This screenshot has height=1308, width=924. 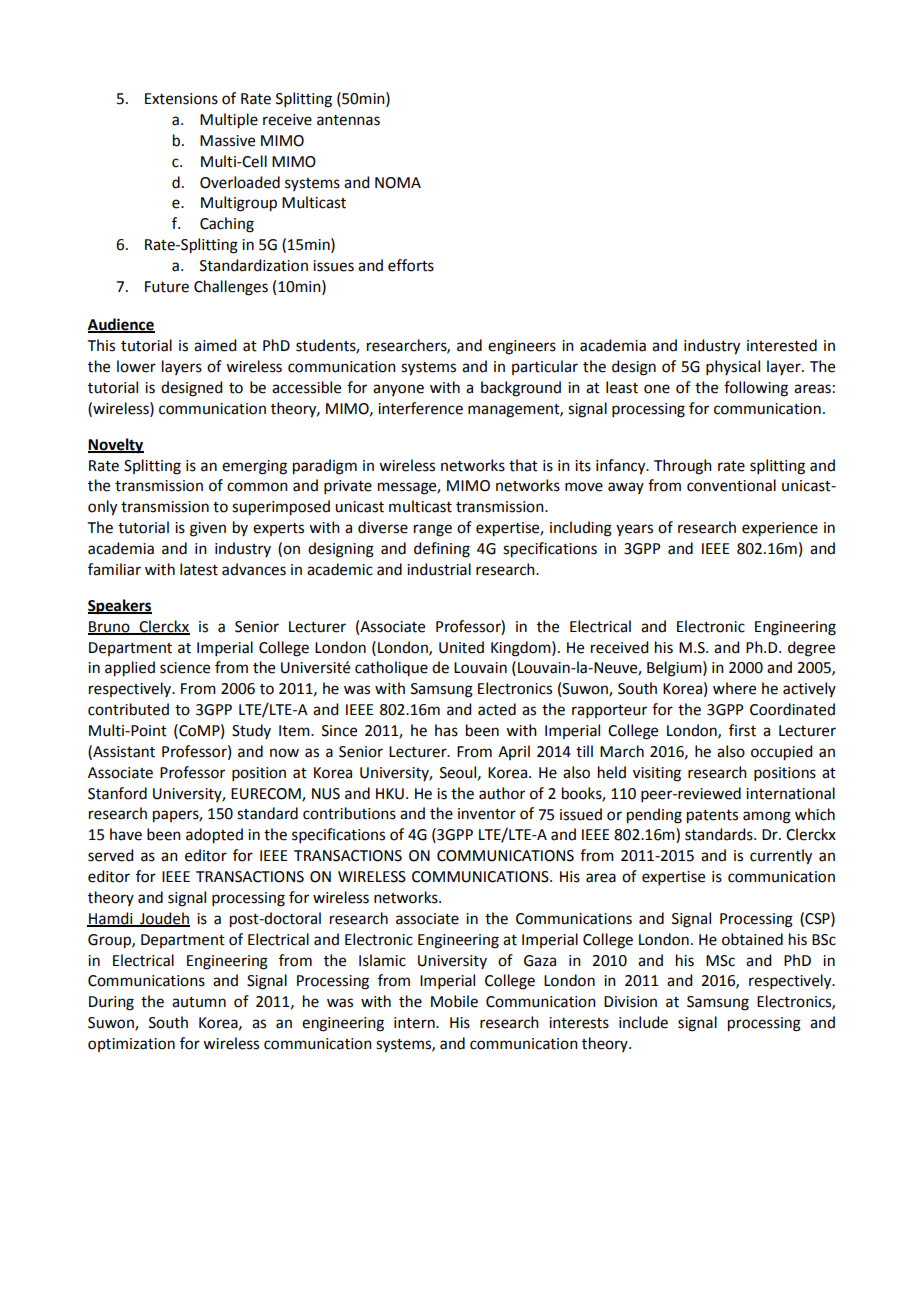 I want to click on Novelty, so click(x=116, y=446).
